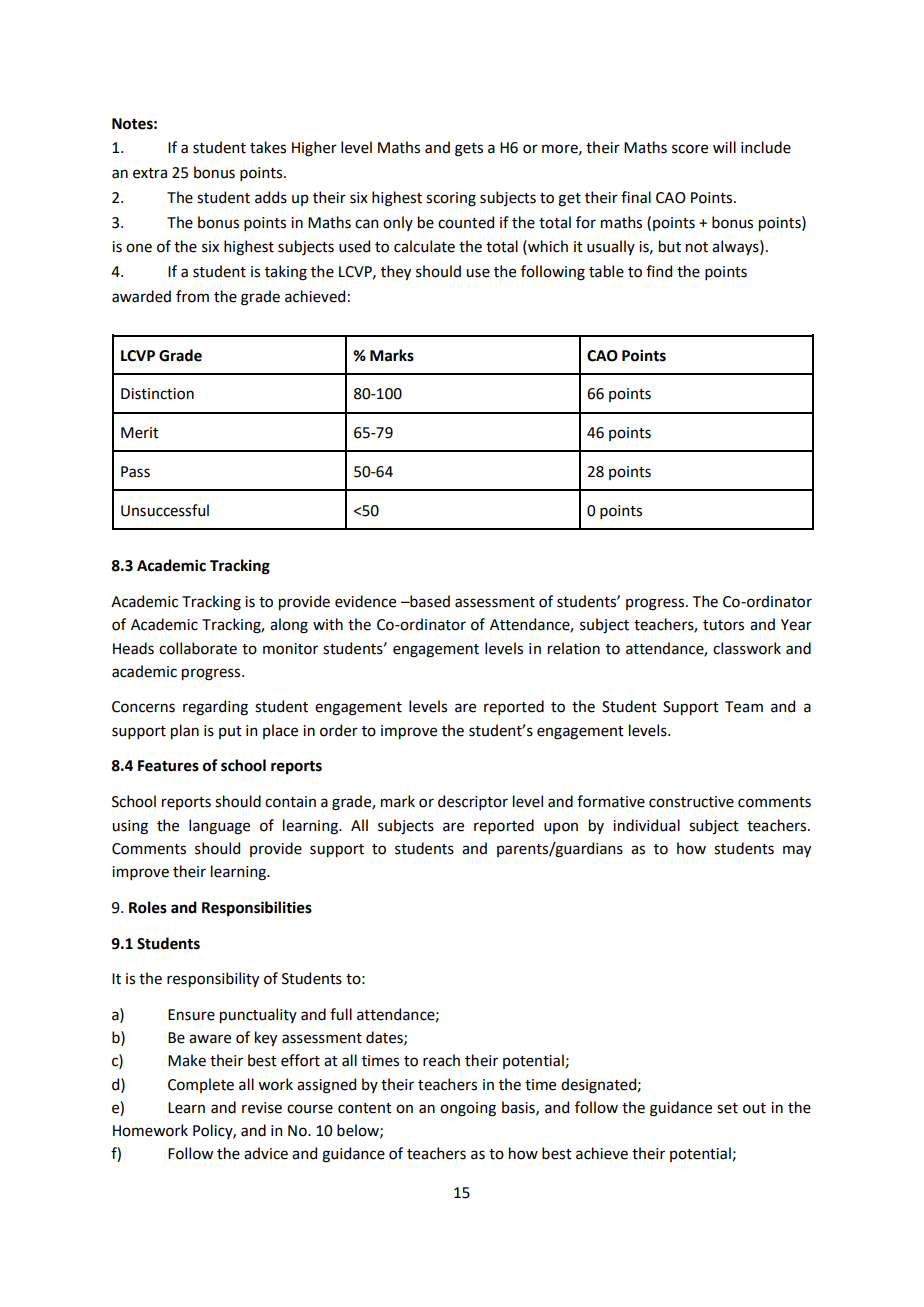  Describe the element at coordinates (727, 1108) in the page. I see `set` at that location.
